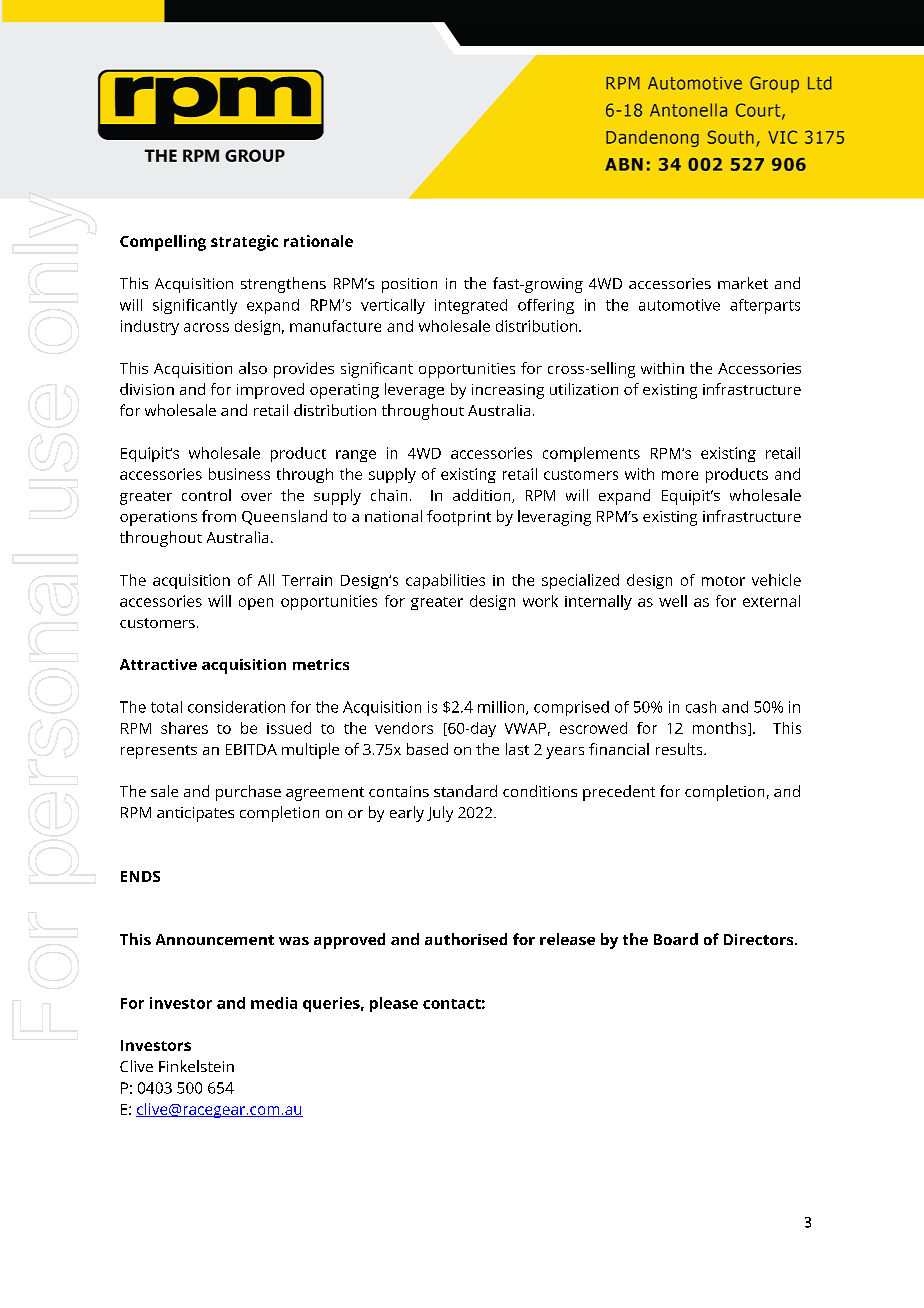 The height and width of the screenshot is (1308, 924). Describe the element at coordinates (409, 285) in the screenshot. I see `position` at that location.
